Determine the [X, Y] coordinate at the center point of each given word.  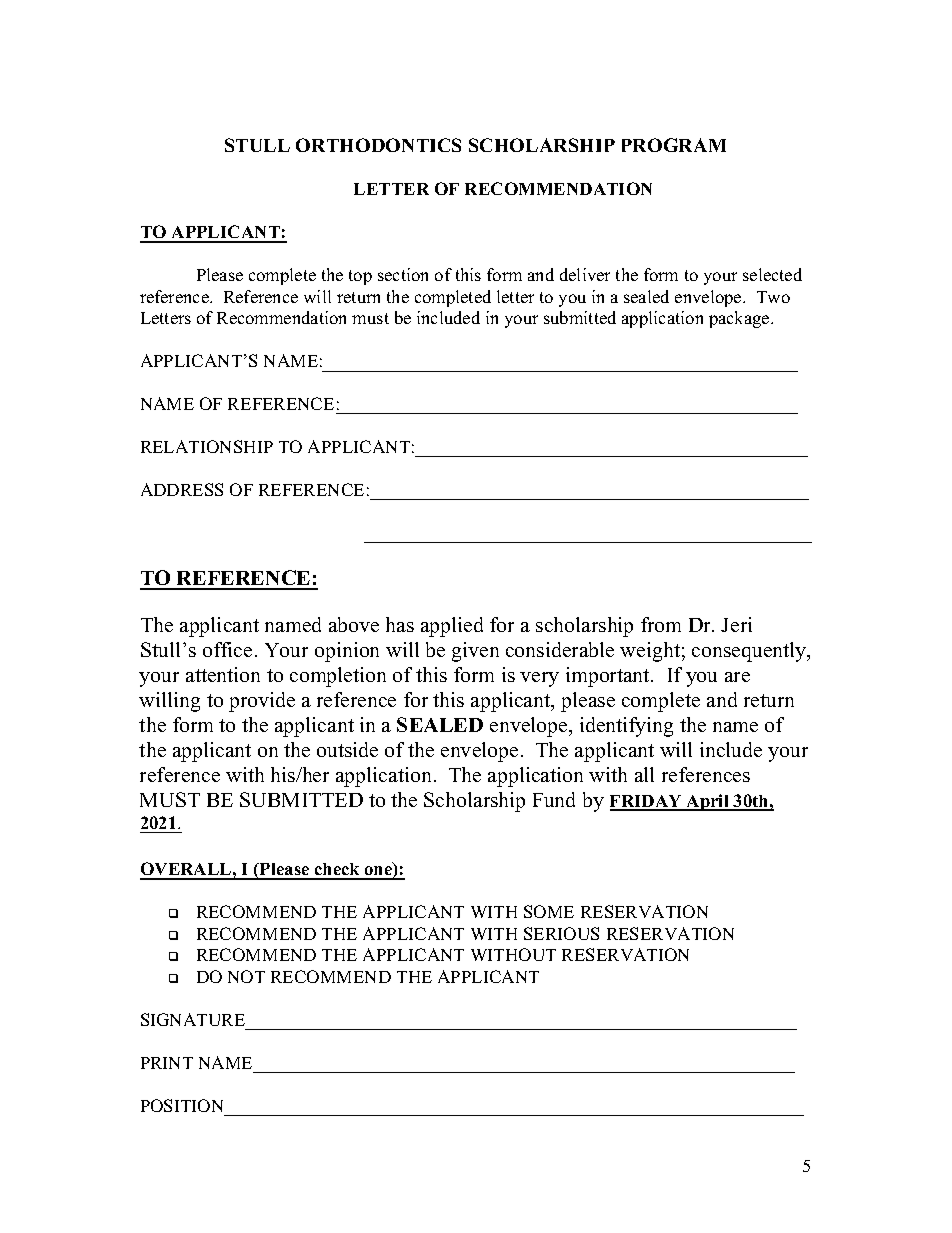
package [740, 319]
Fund [554, 799]
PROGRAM [674, 145]
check [337, 871]
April [708, 802]
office [227, 649]
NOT [246, 976]
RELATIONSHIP [207, 446]
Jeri [736, 624]
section [403, 274]
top [360, 277]
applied [452, 627]
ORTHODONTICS [378, 145]
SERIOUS [561, 933]
